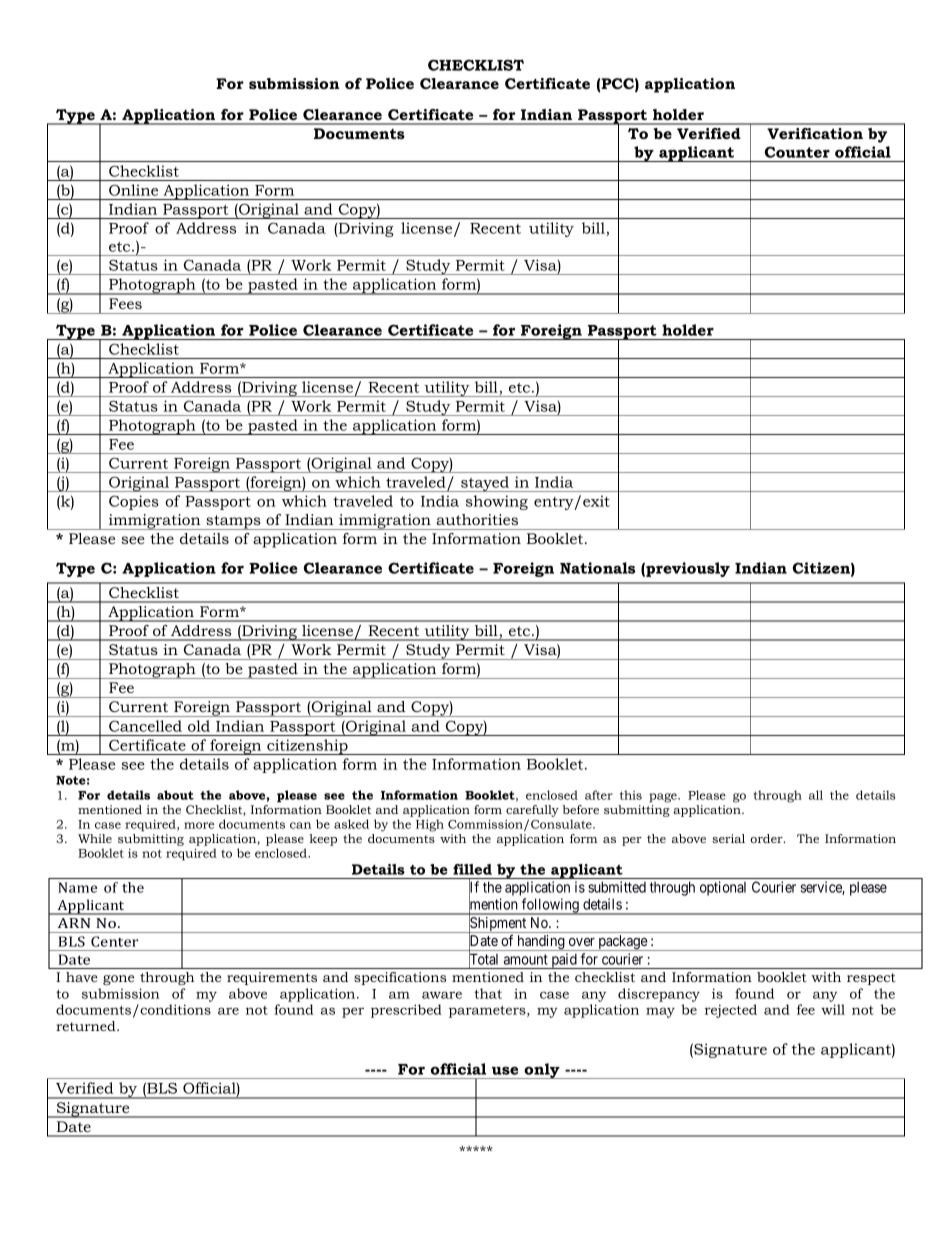  I want to click on all, so click(816, 795).
